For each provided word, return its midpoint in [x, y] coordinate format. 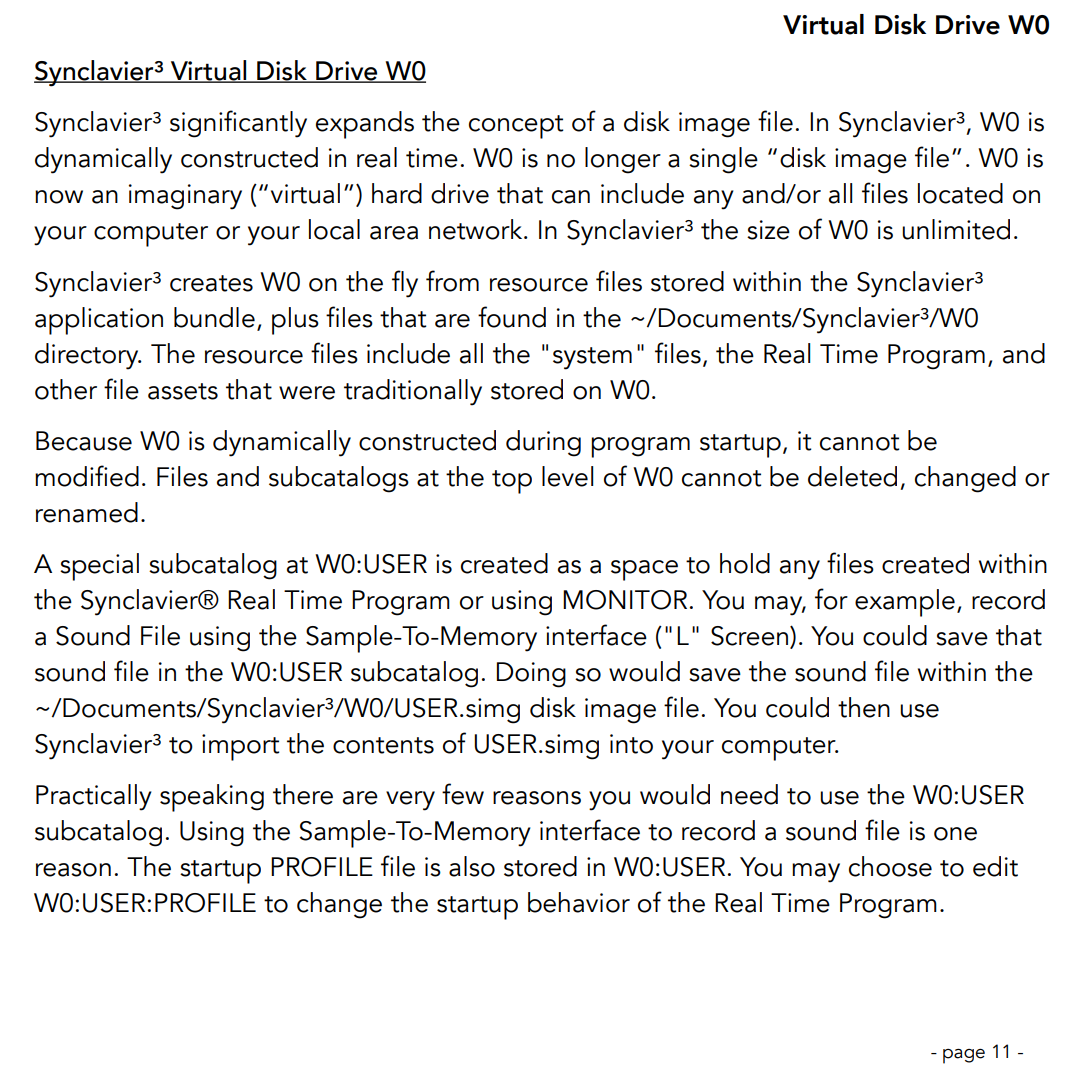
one [955, 834]
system [592, 358]
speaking [212, 798]
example [905, 603]
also [472, 866]
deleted [852, 476]
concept [516, 127]
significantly [238, 124]
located [960, 193]
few [463, 794]
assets [183, 391]
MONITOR [625, 600]
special [99, 567]
